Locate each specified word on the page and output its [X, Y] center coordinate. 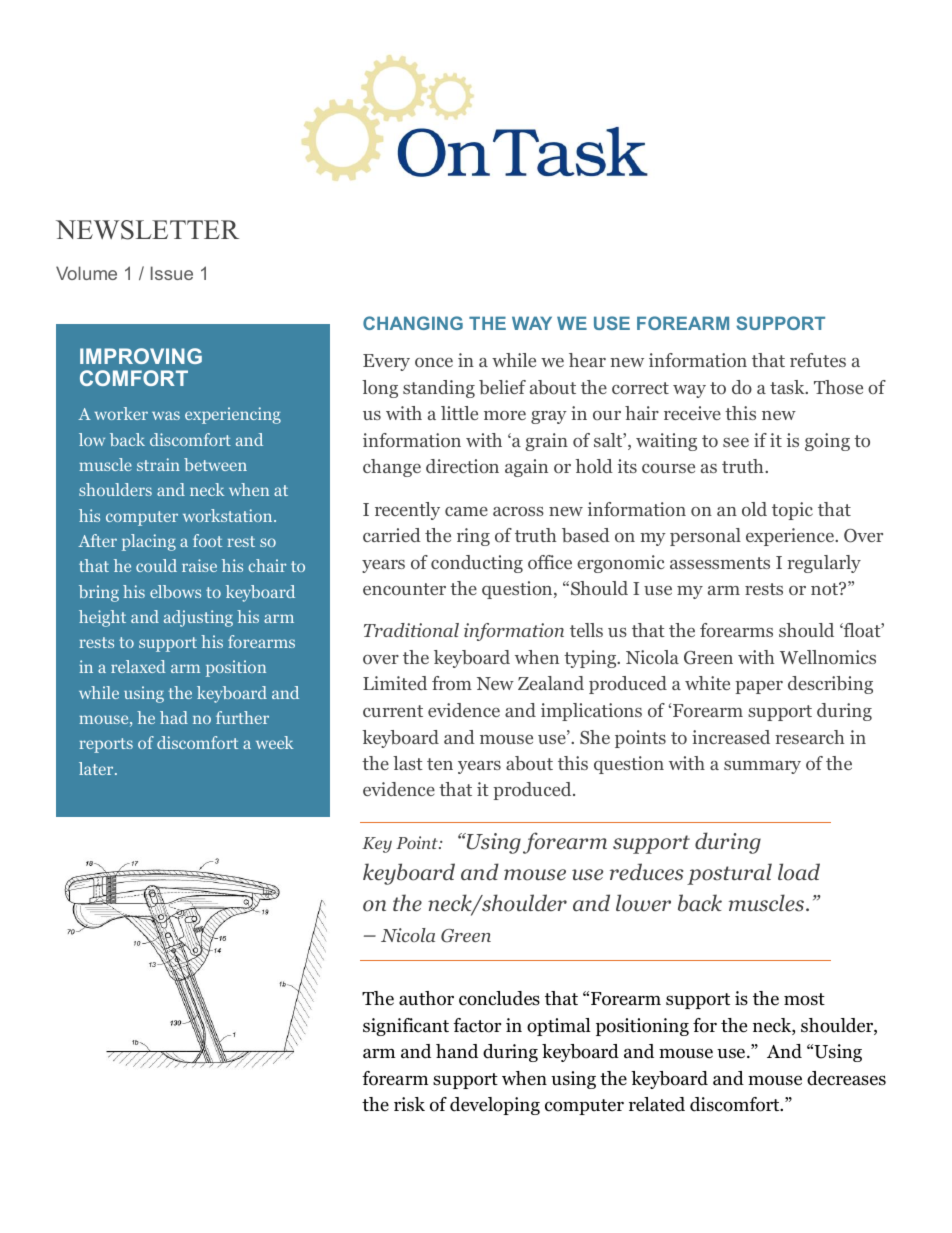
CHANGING [413, 323]
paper [759, 687]
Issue [172, 273]
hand [457, 1051]
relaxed [138, 666]
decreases [846, 1078]
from [452, 683]
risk [409, 1104]
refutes [818, 360]
